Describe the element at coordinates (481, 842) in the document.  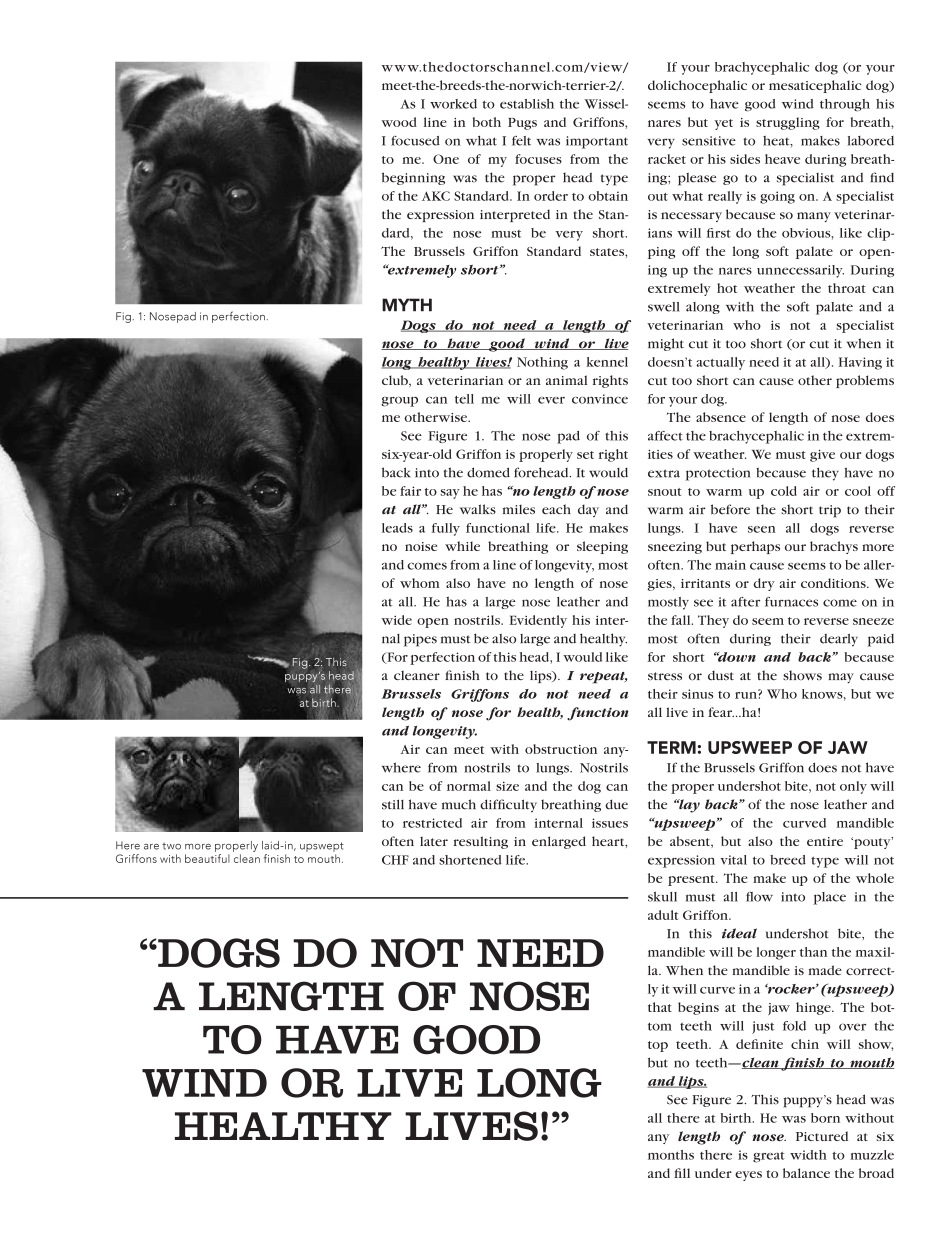
I see `resulting` at that location.
